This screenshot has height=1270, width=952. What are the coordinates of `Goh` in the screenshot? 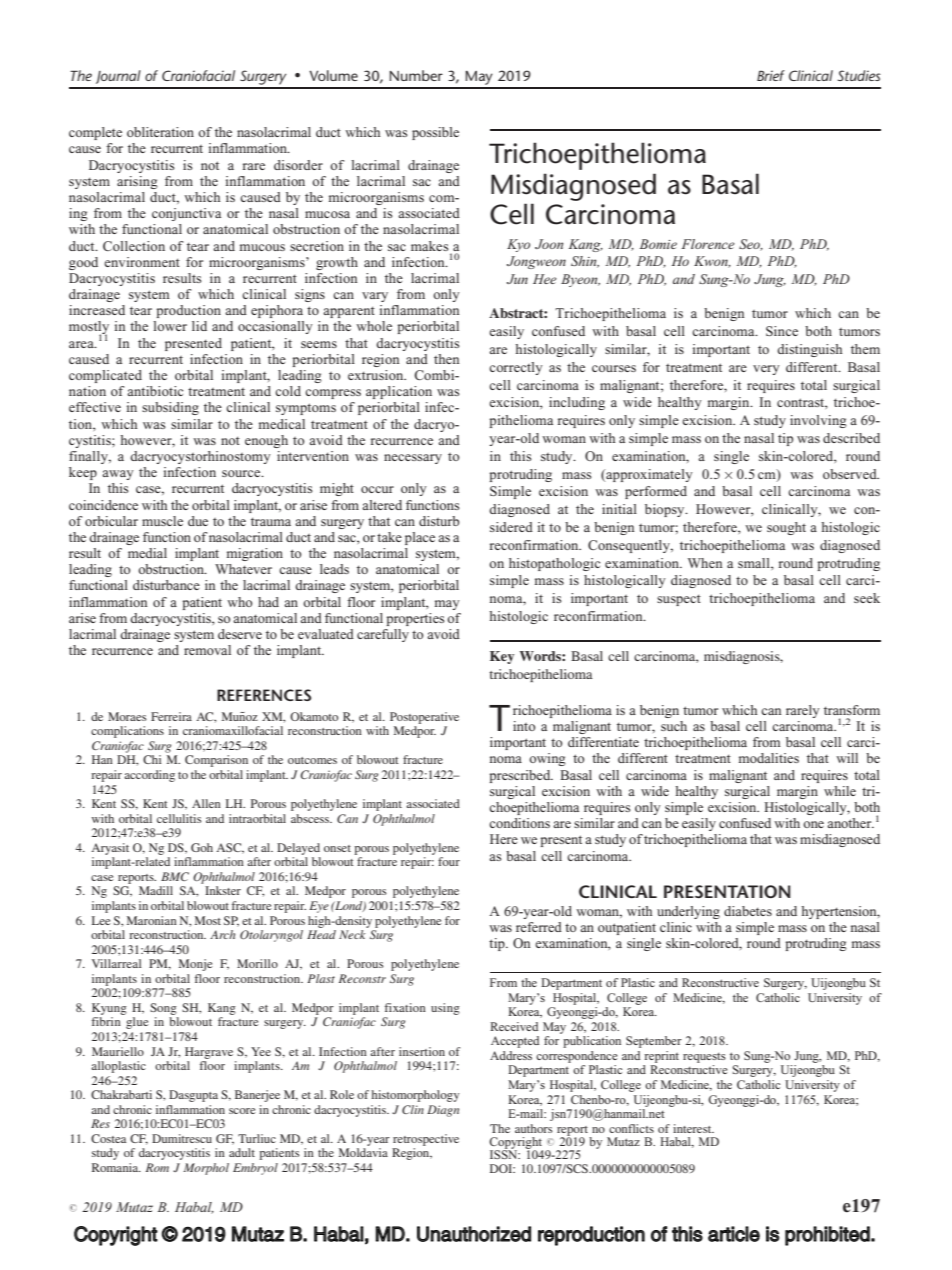 It's located at (202, 847).
